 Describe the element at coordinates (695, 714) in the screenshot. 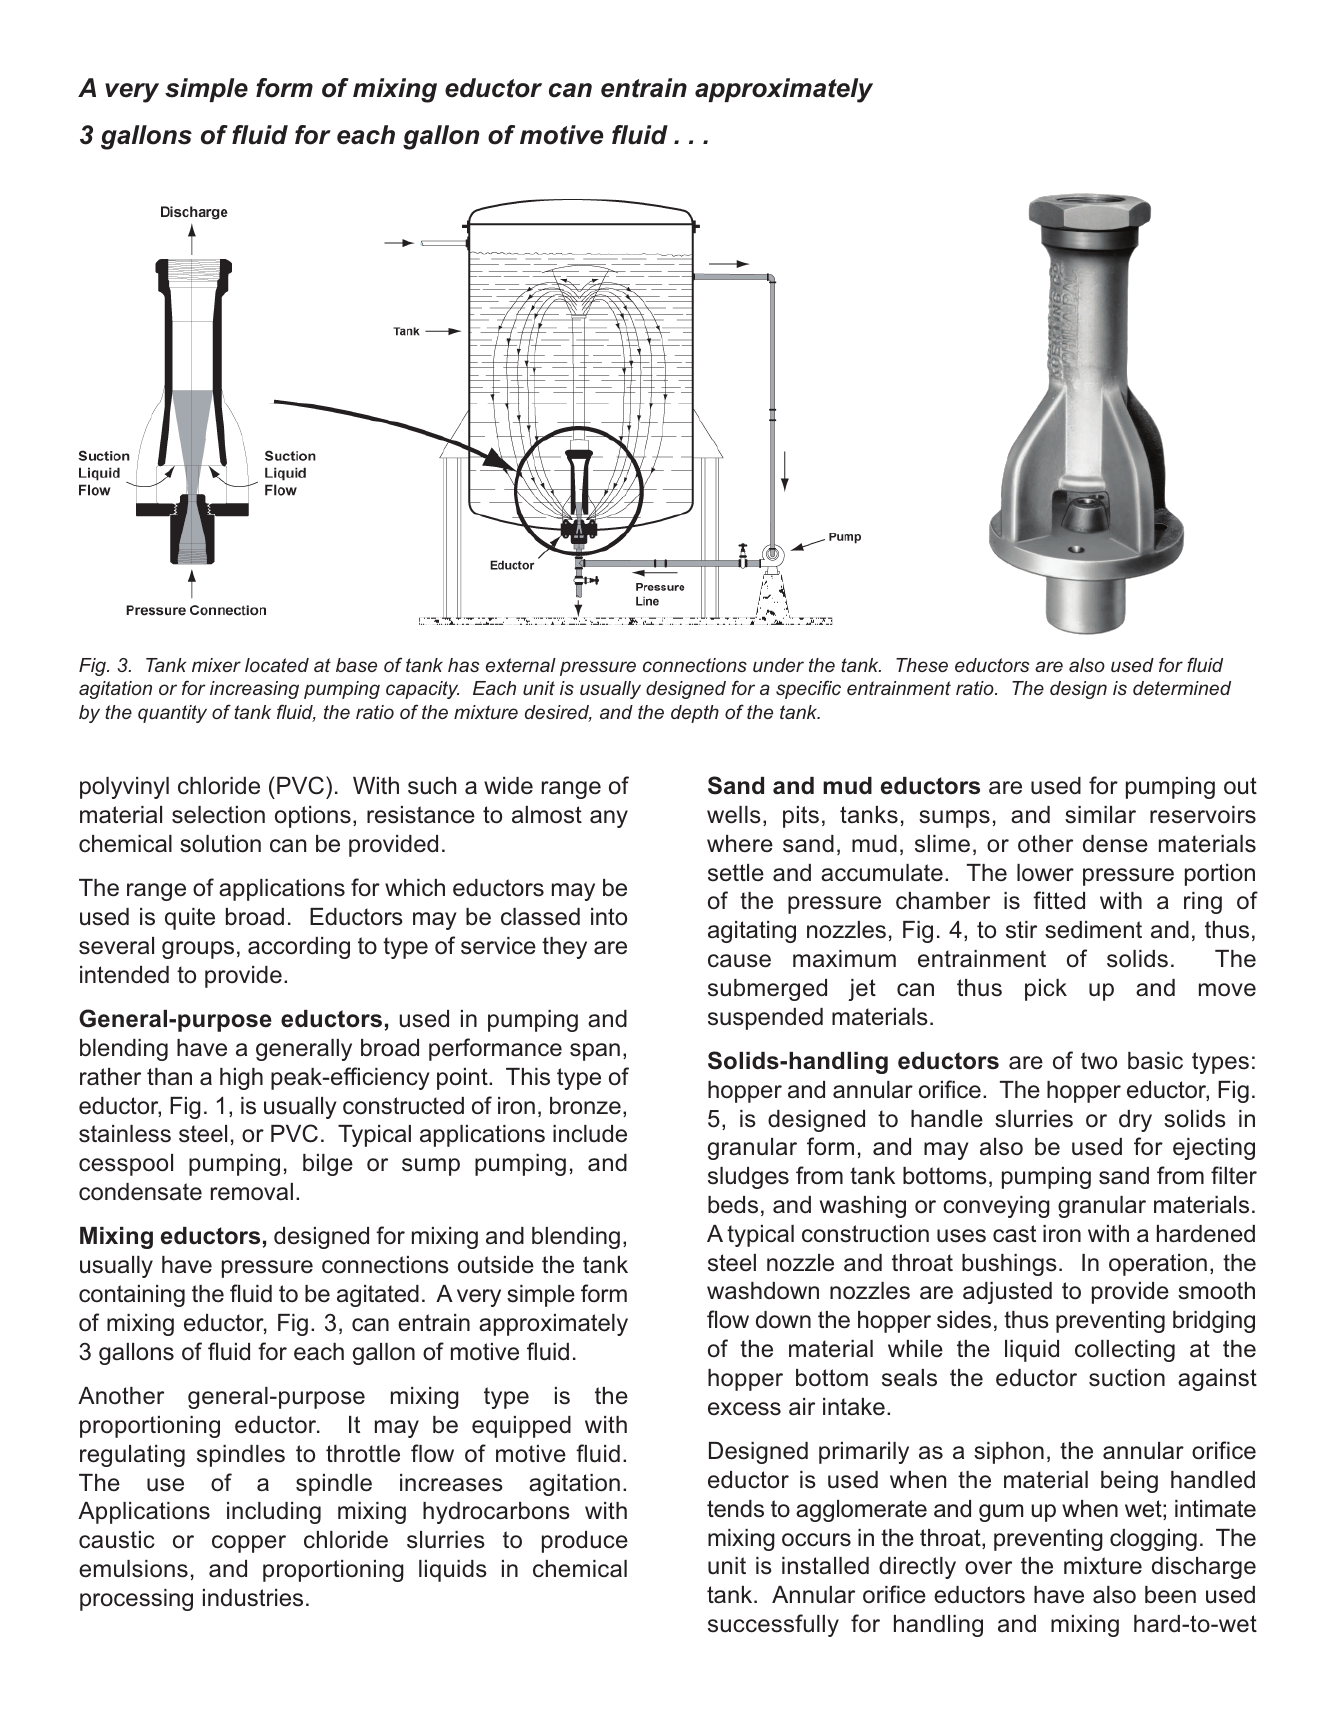

I see `depth` at that location.
